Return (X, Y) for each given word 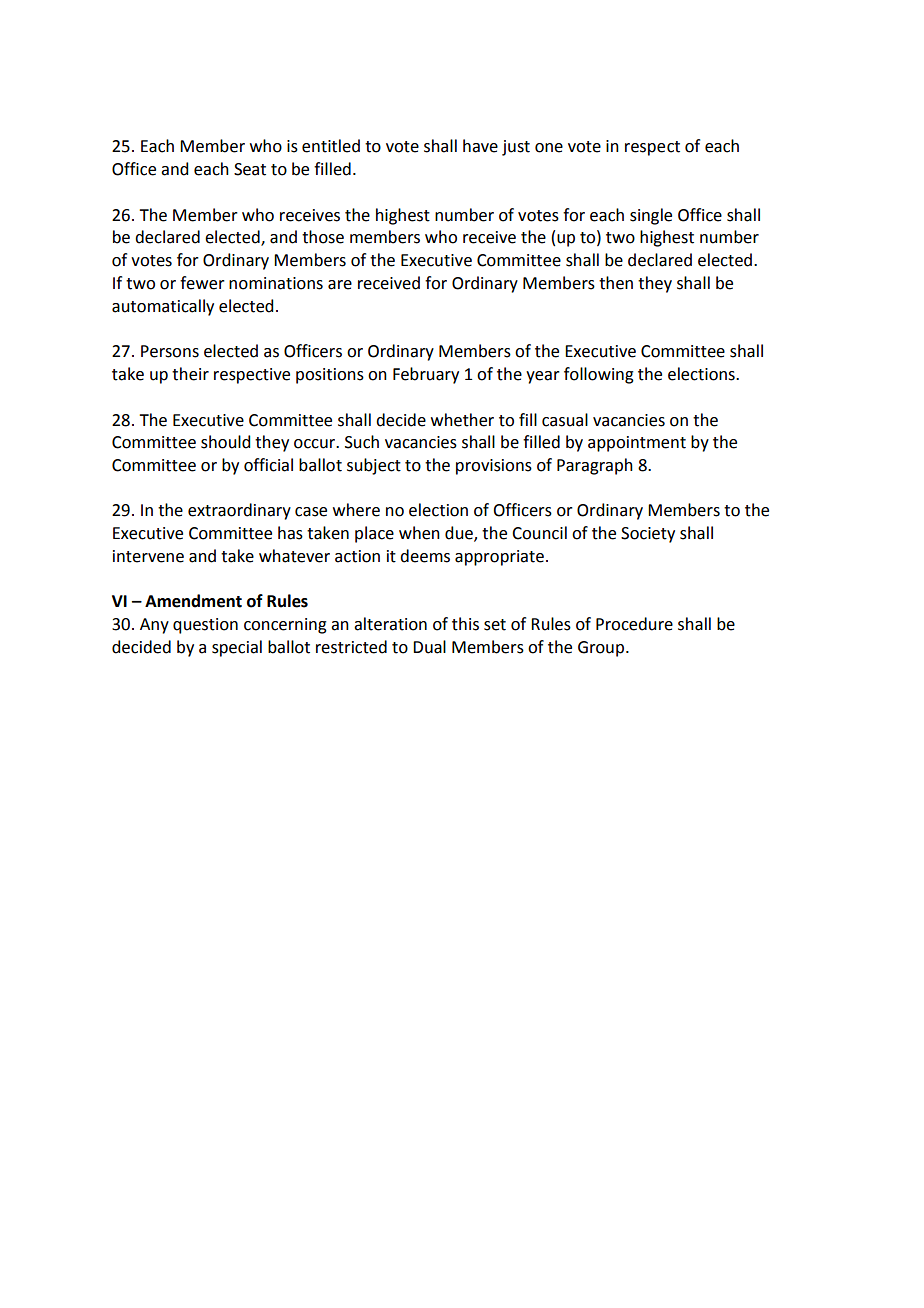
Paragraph (595, 466)
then (616, 283)
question (205, 626)
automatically (163, 307)
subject (374, 466)
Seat (250, 169)
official (268, 465)
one (549, 148)
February (426, 375)
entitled (331, 146)
